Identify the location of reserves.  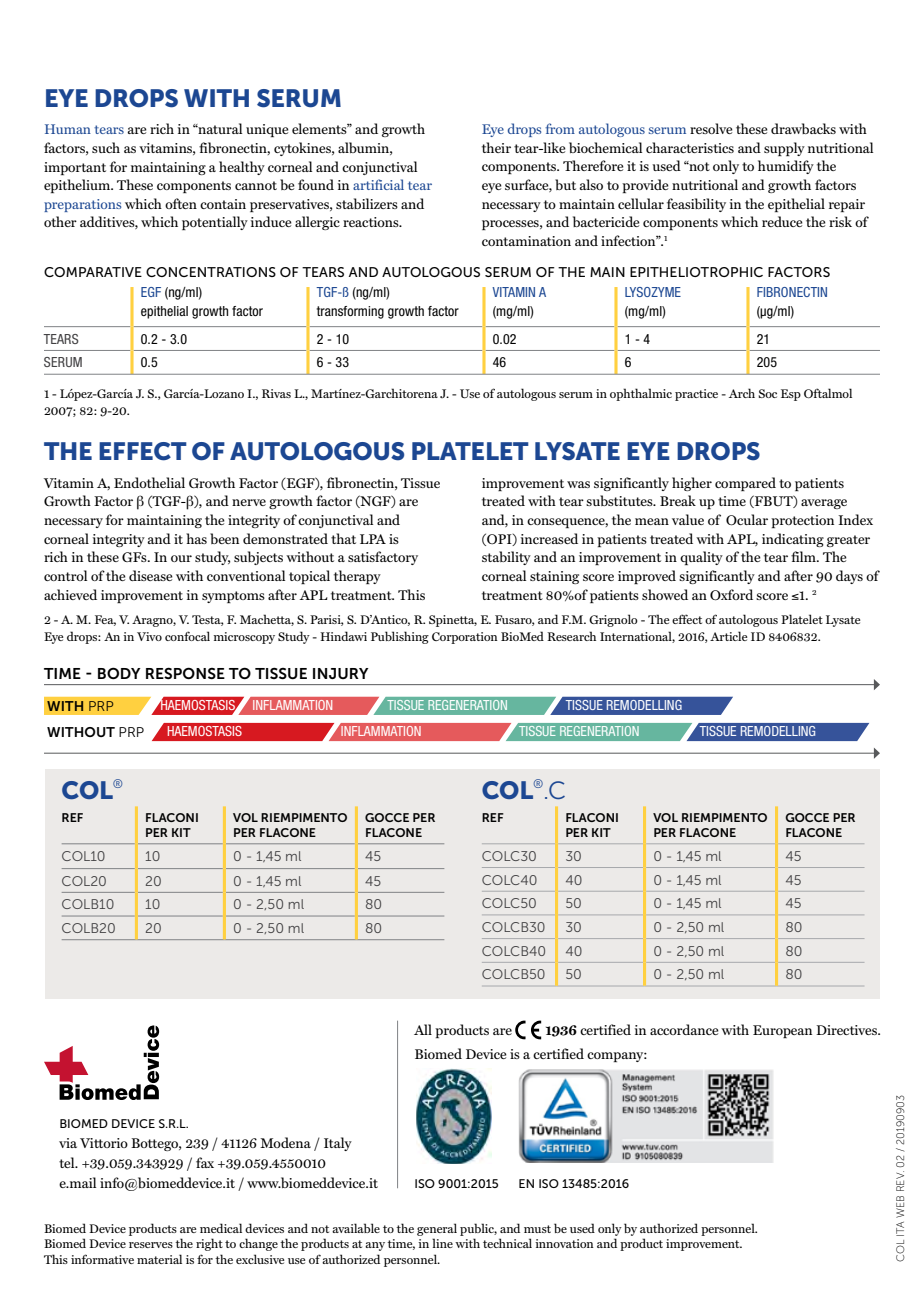
(151, 1245).
